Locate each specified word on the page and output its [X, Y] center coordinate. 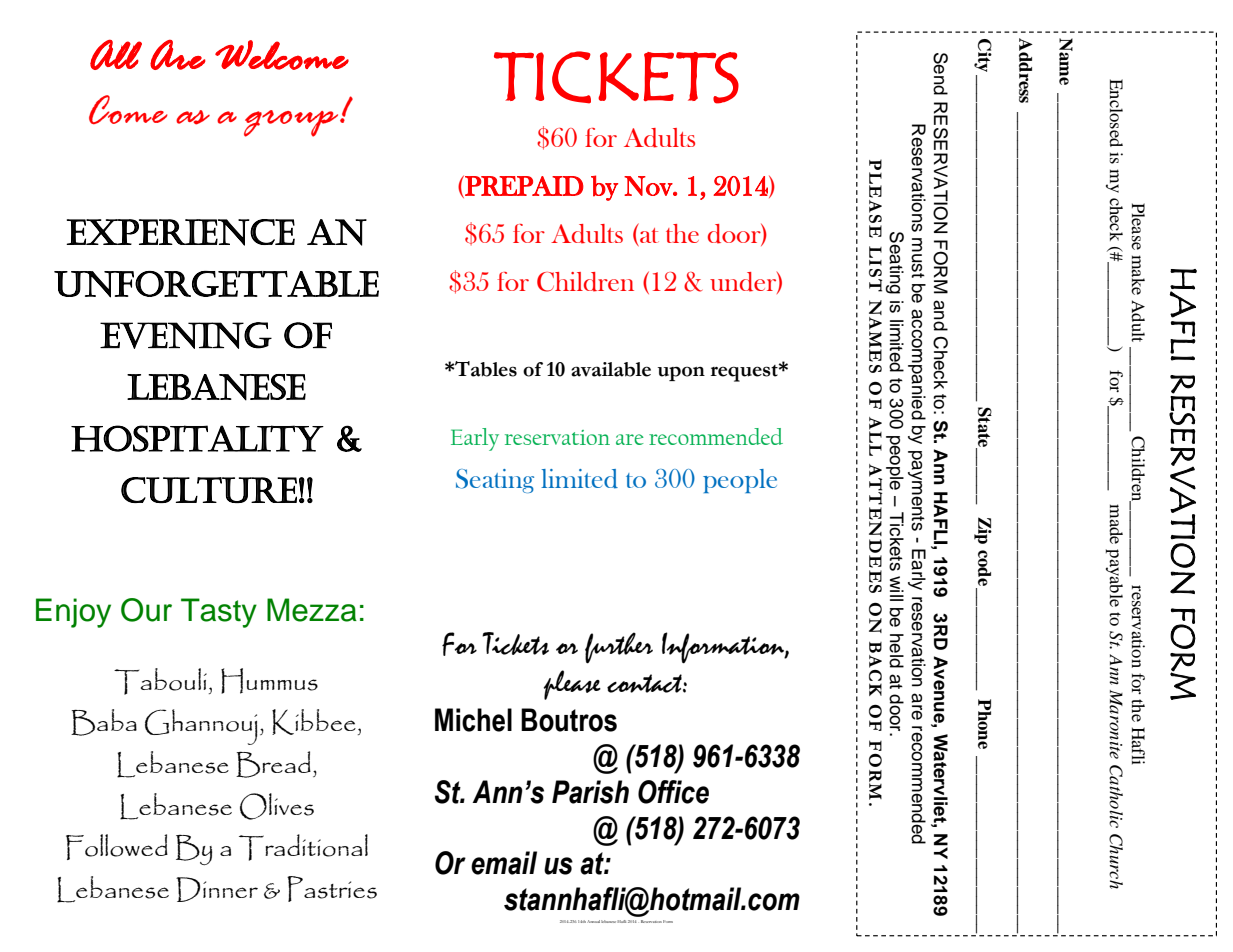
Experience [180, 232]
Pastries [332, 889]
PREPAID [523, 186]
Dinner [217, 889]
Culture [209, 490]
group [292, 123]
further [619, 648]
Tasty [219, 613]
